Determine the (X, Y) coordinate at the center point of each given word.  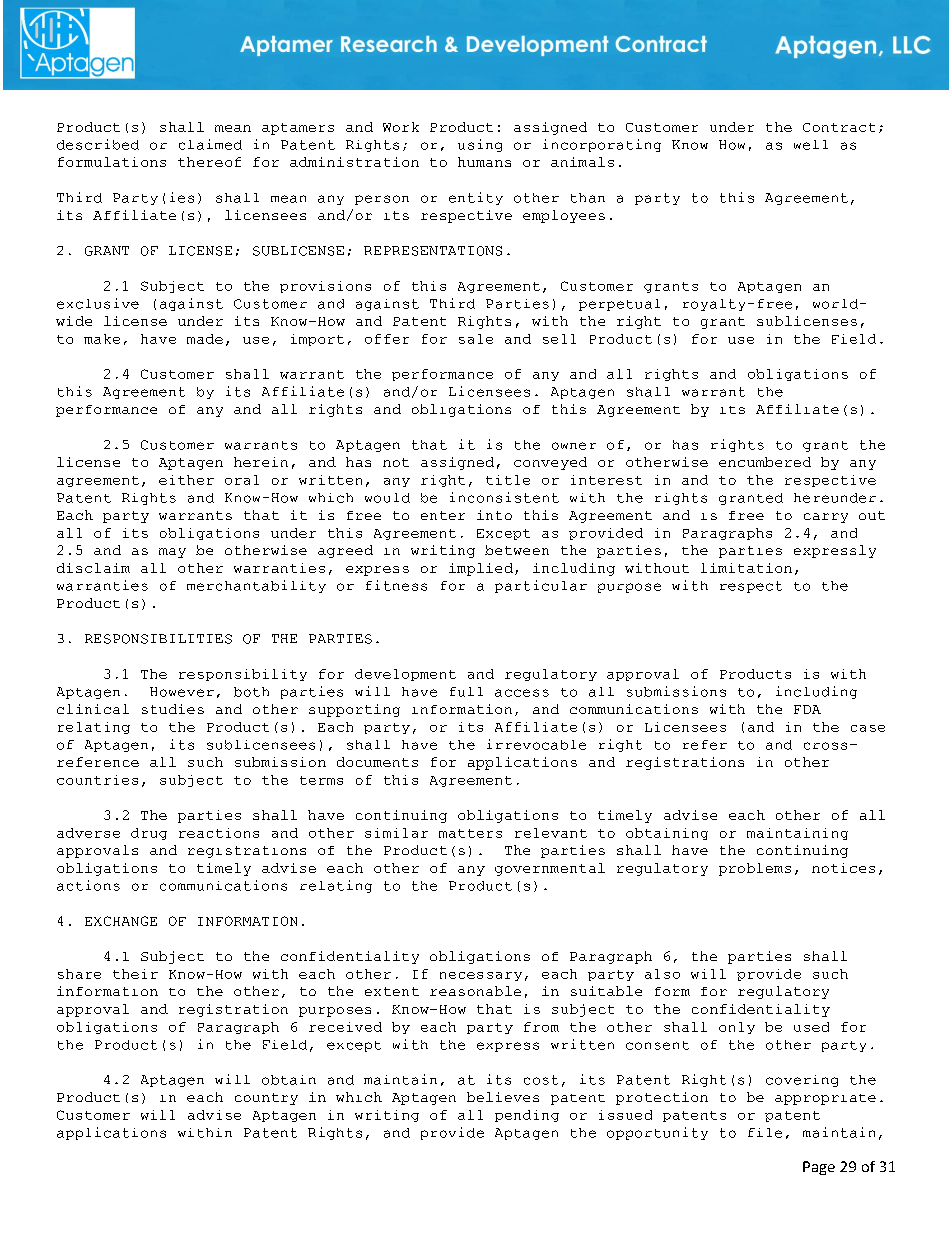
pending (527, 1116)
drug (149, 834)
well (811, 145)
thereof (209, 162)
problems (755, 869)
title (508, 480)
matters (470, 833)
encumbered (765, 462)
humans (484, 162)
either (186, 480)
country (266, 1099)
